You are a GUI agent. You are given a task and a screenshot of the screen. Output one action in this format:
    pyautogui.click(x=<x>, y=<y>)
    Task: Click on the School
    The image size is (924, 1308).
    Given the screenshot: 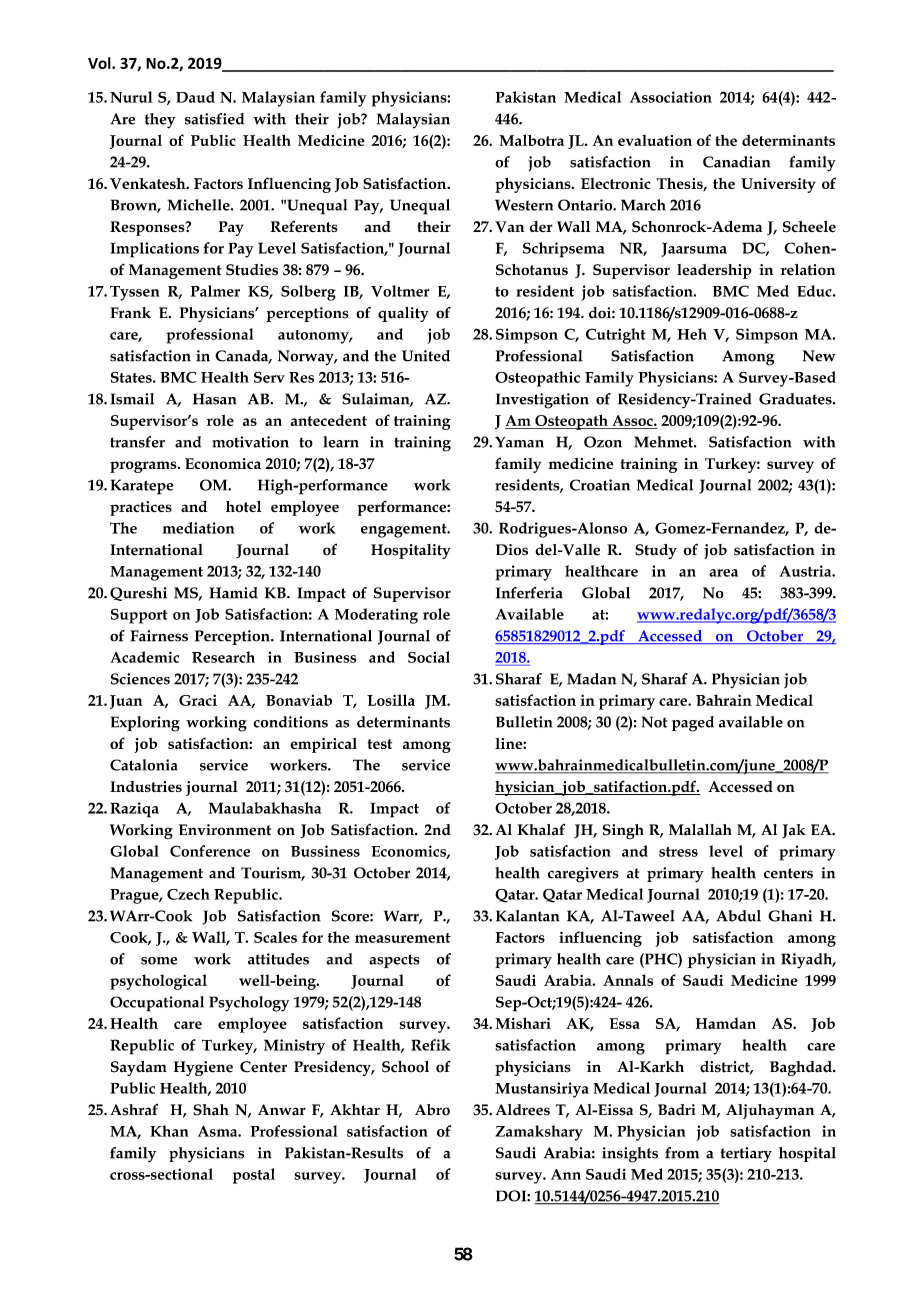 What is the action you would take?
    pyautogui.click(x=405, y=1067)
